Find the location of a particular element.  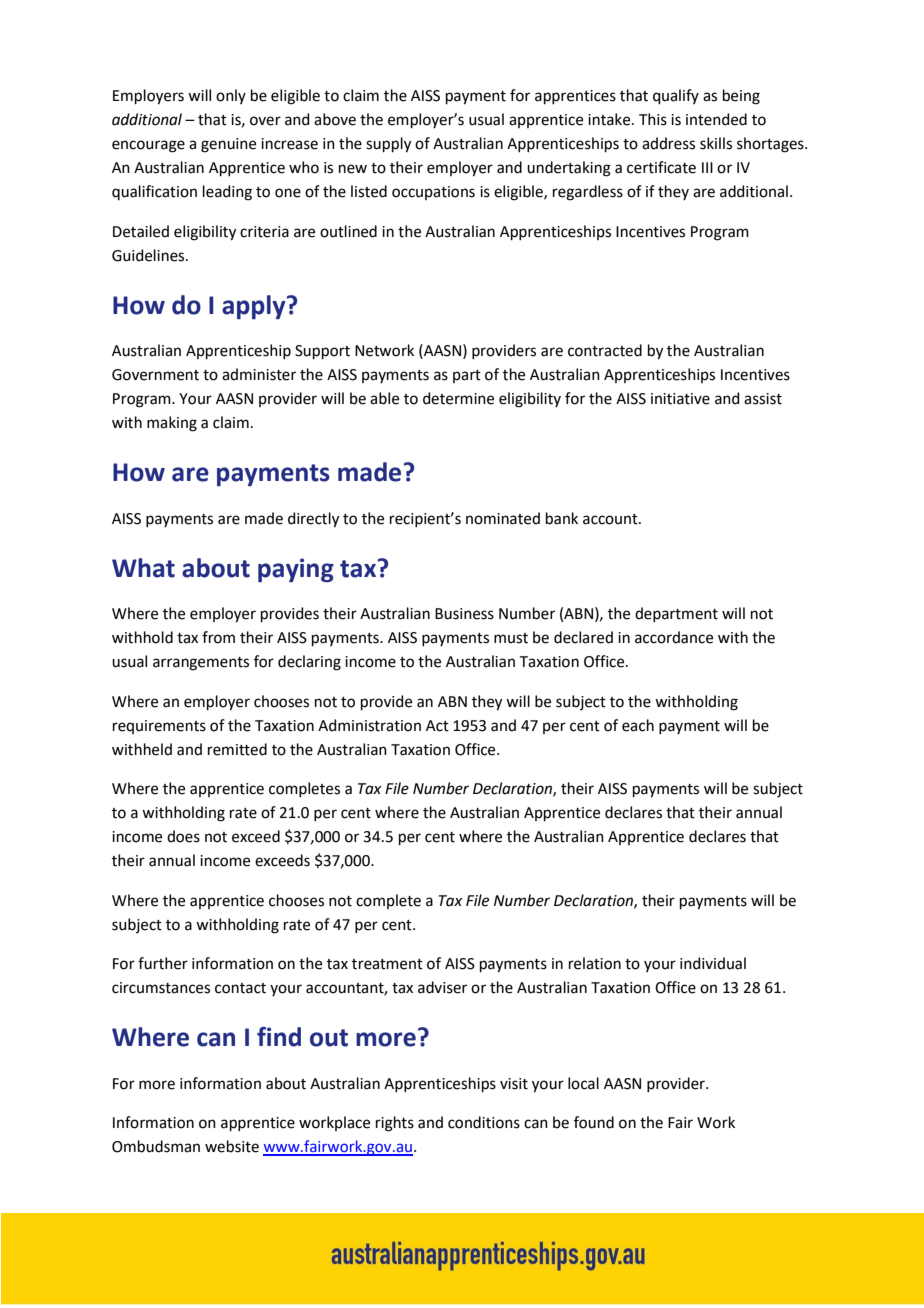

initiative is located at coordinates (680, 399).
